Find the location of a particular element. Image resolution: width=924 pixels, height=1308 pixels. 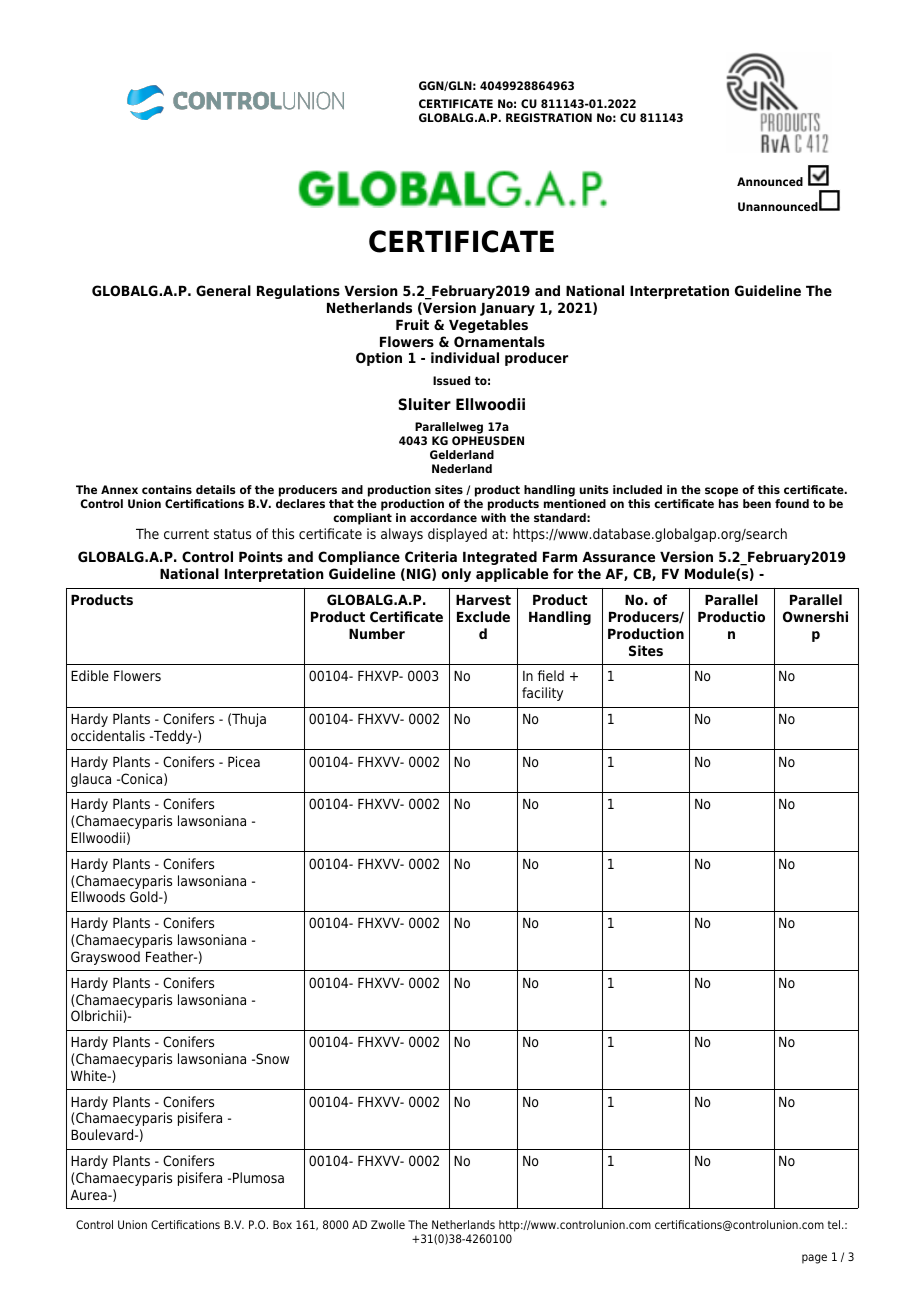

Teddy is located at coordinates (173, 737).
